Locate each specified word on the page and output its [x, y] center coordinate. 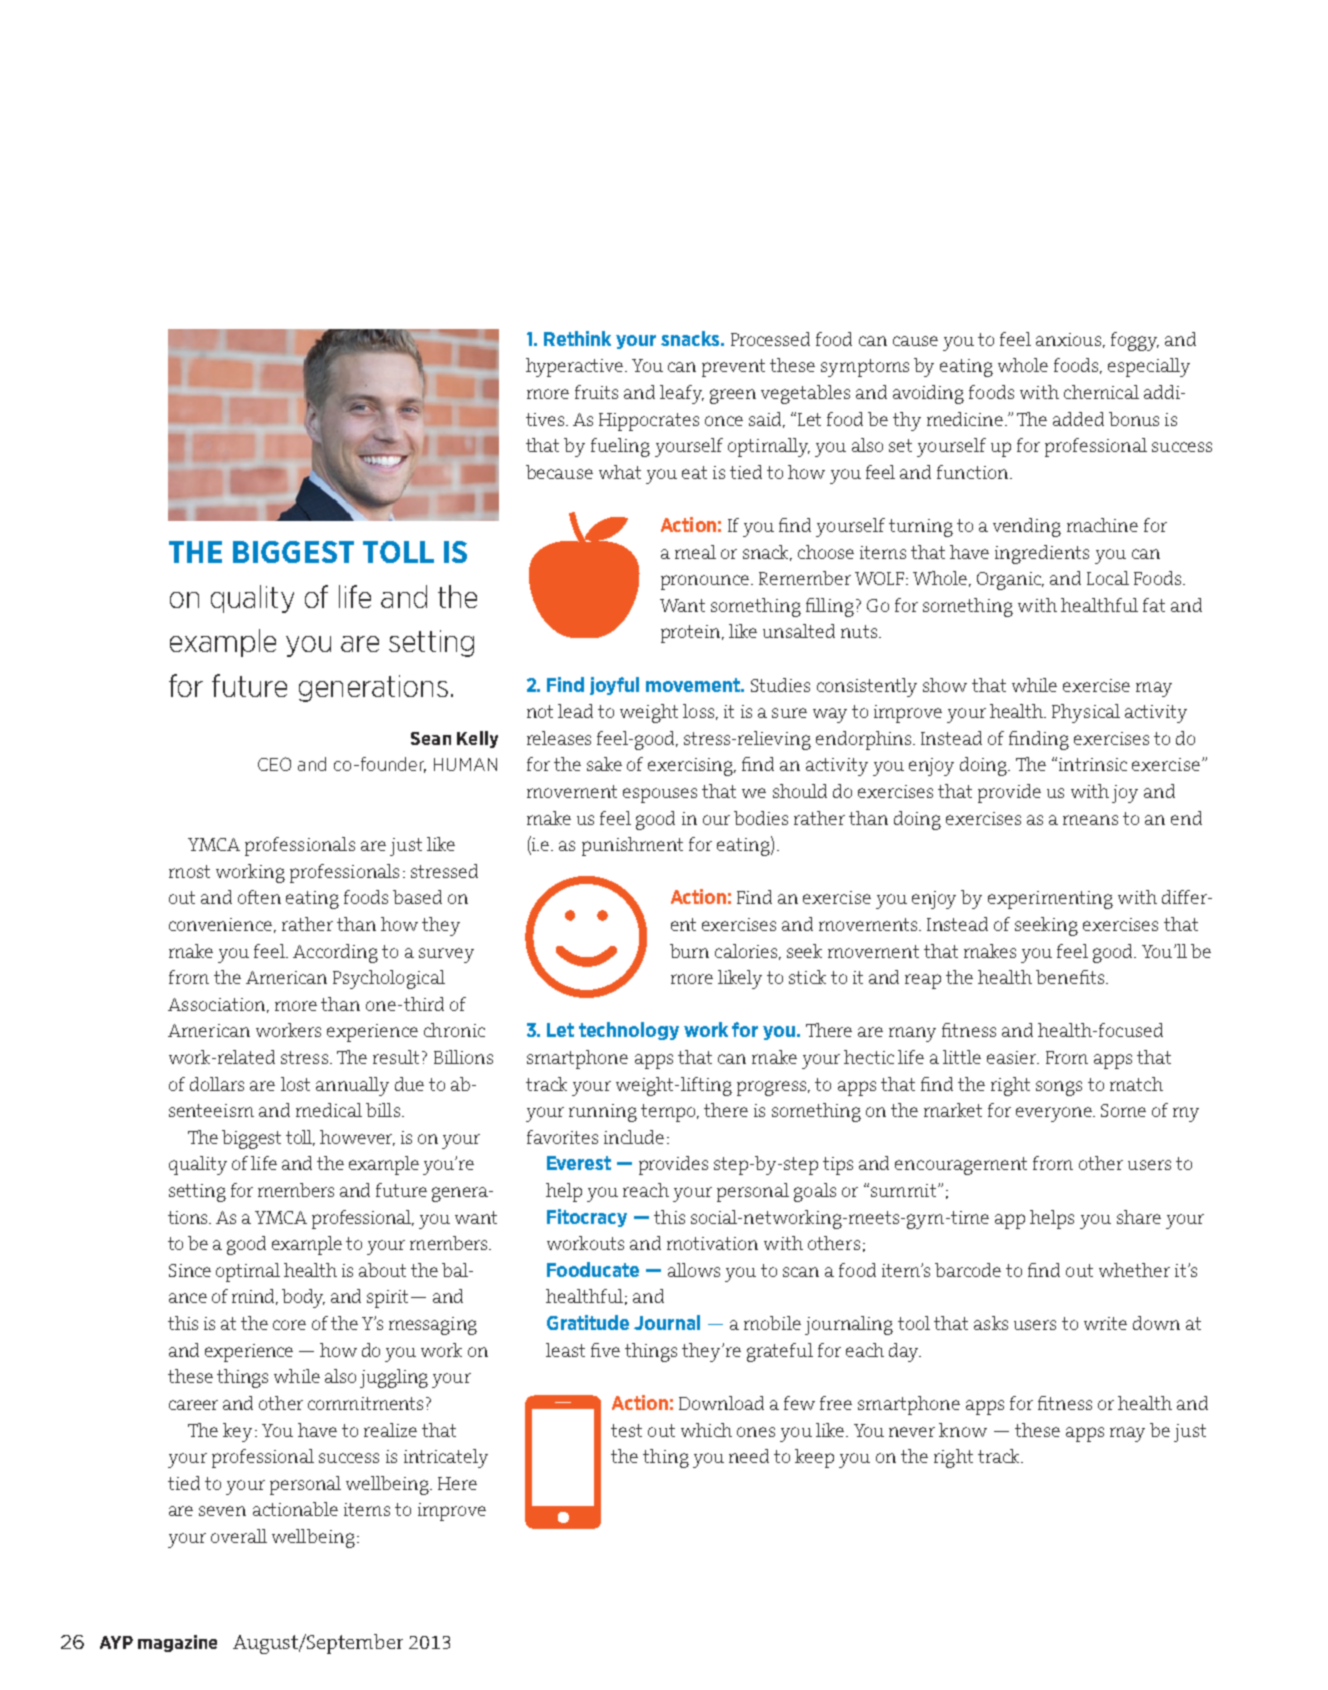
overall [239, 1536]
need [749, 1456]
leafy [682, 394]
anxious [1068, 339]
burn [689, 951]
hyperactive [576, 367]
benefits [1071, 977]
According [335, 953]
